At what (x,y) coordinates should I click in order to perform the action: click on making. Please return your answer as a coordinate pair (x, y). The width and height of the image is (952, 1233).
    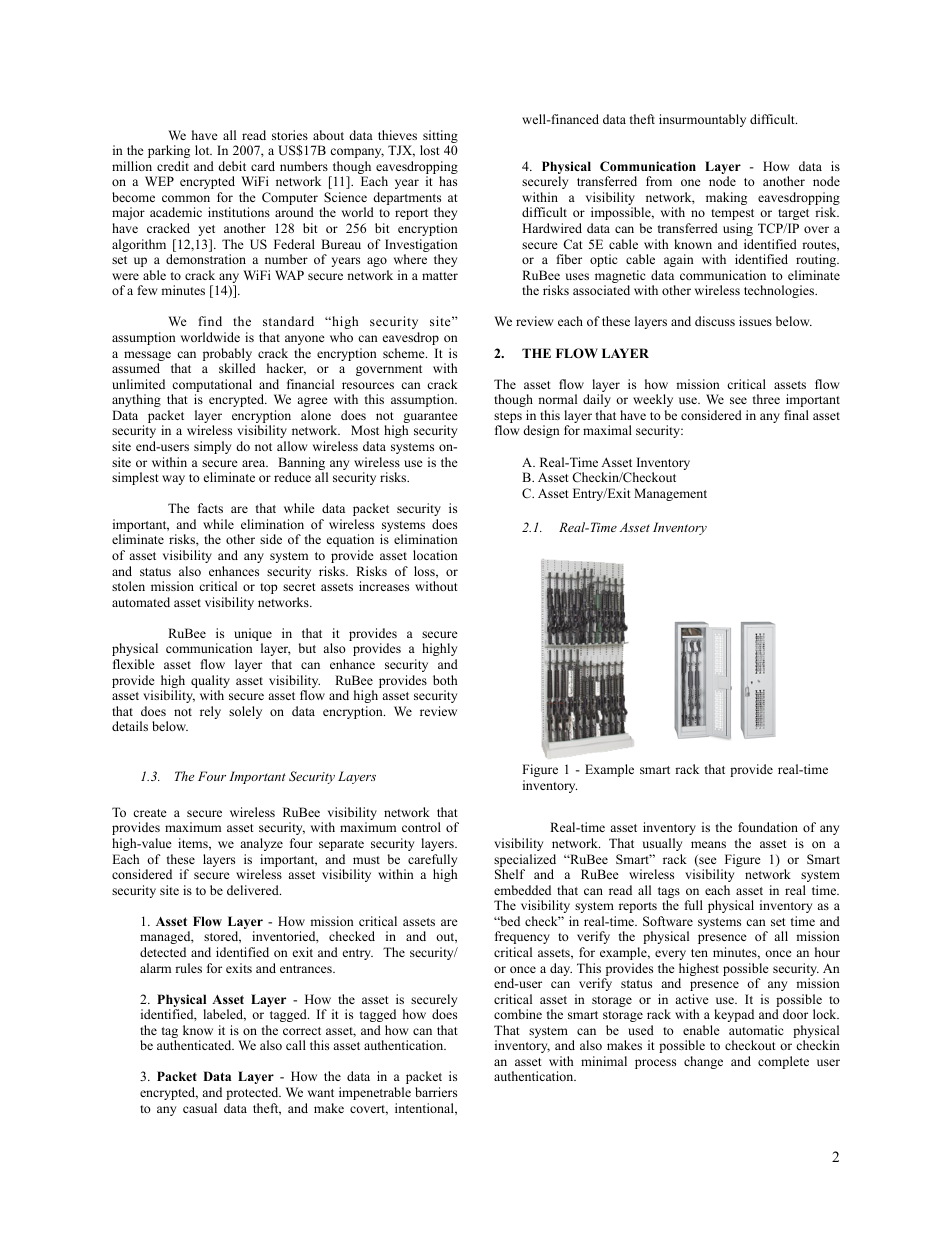
    Looking at the image, I should click on (726, 198).
